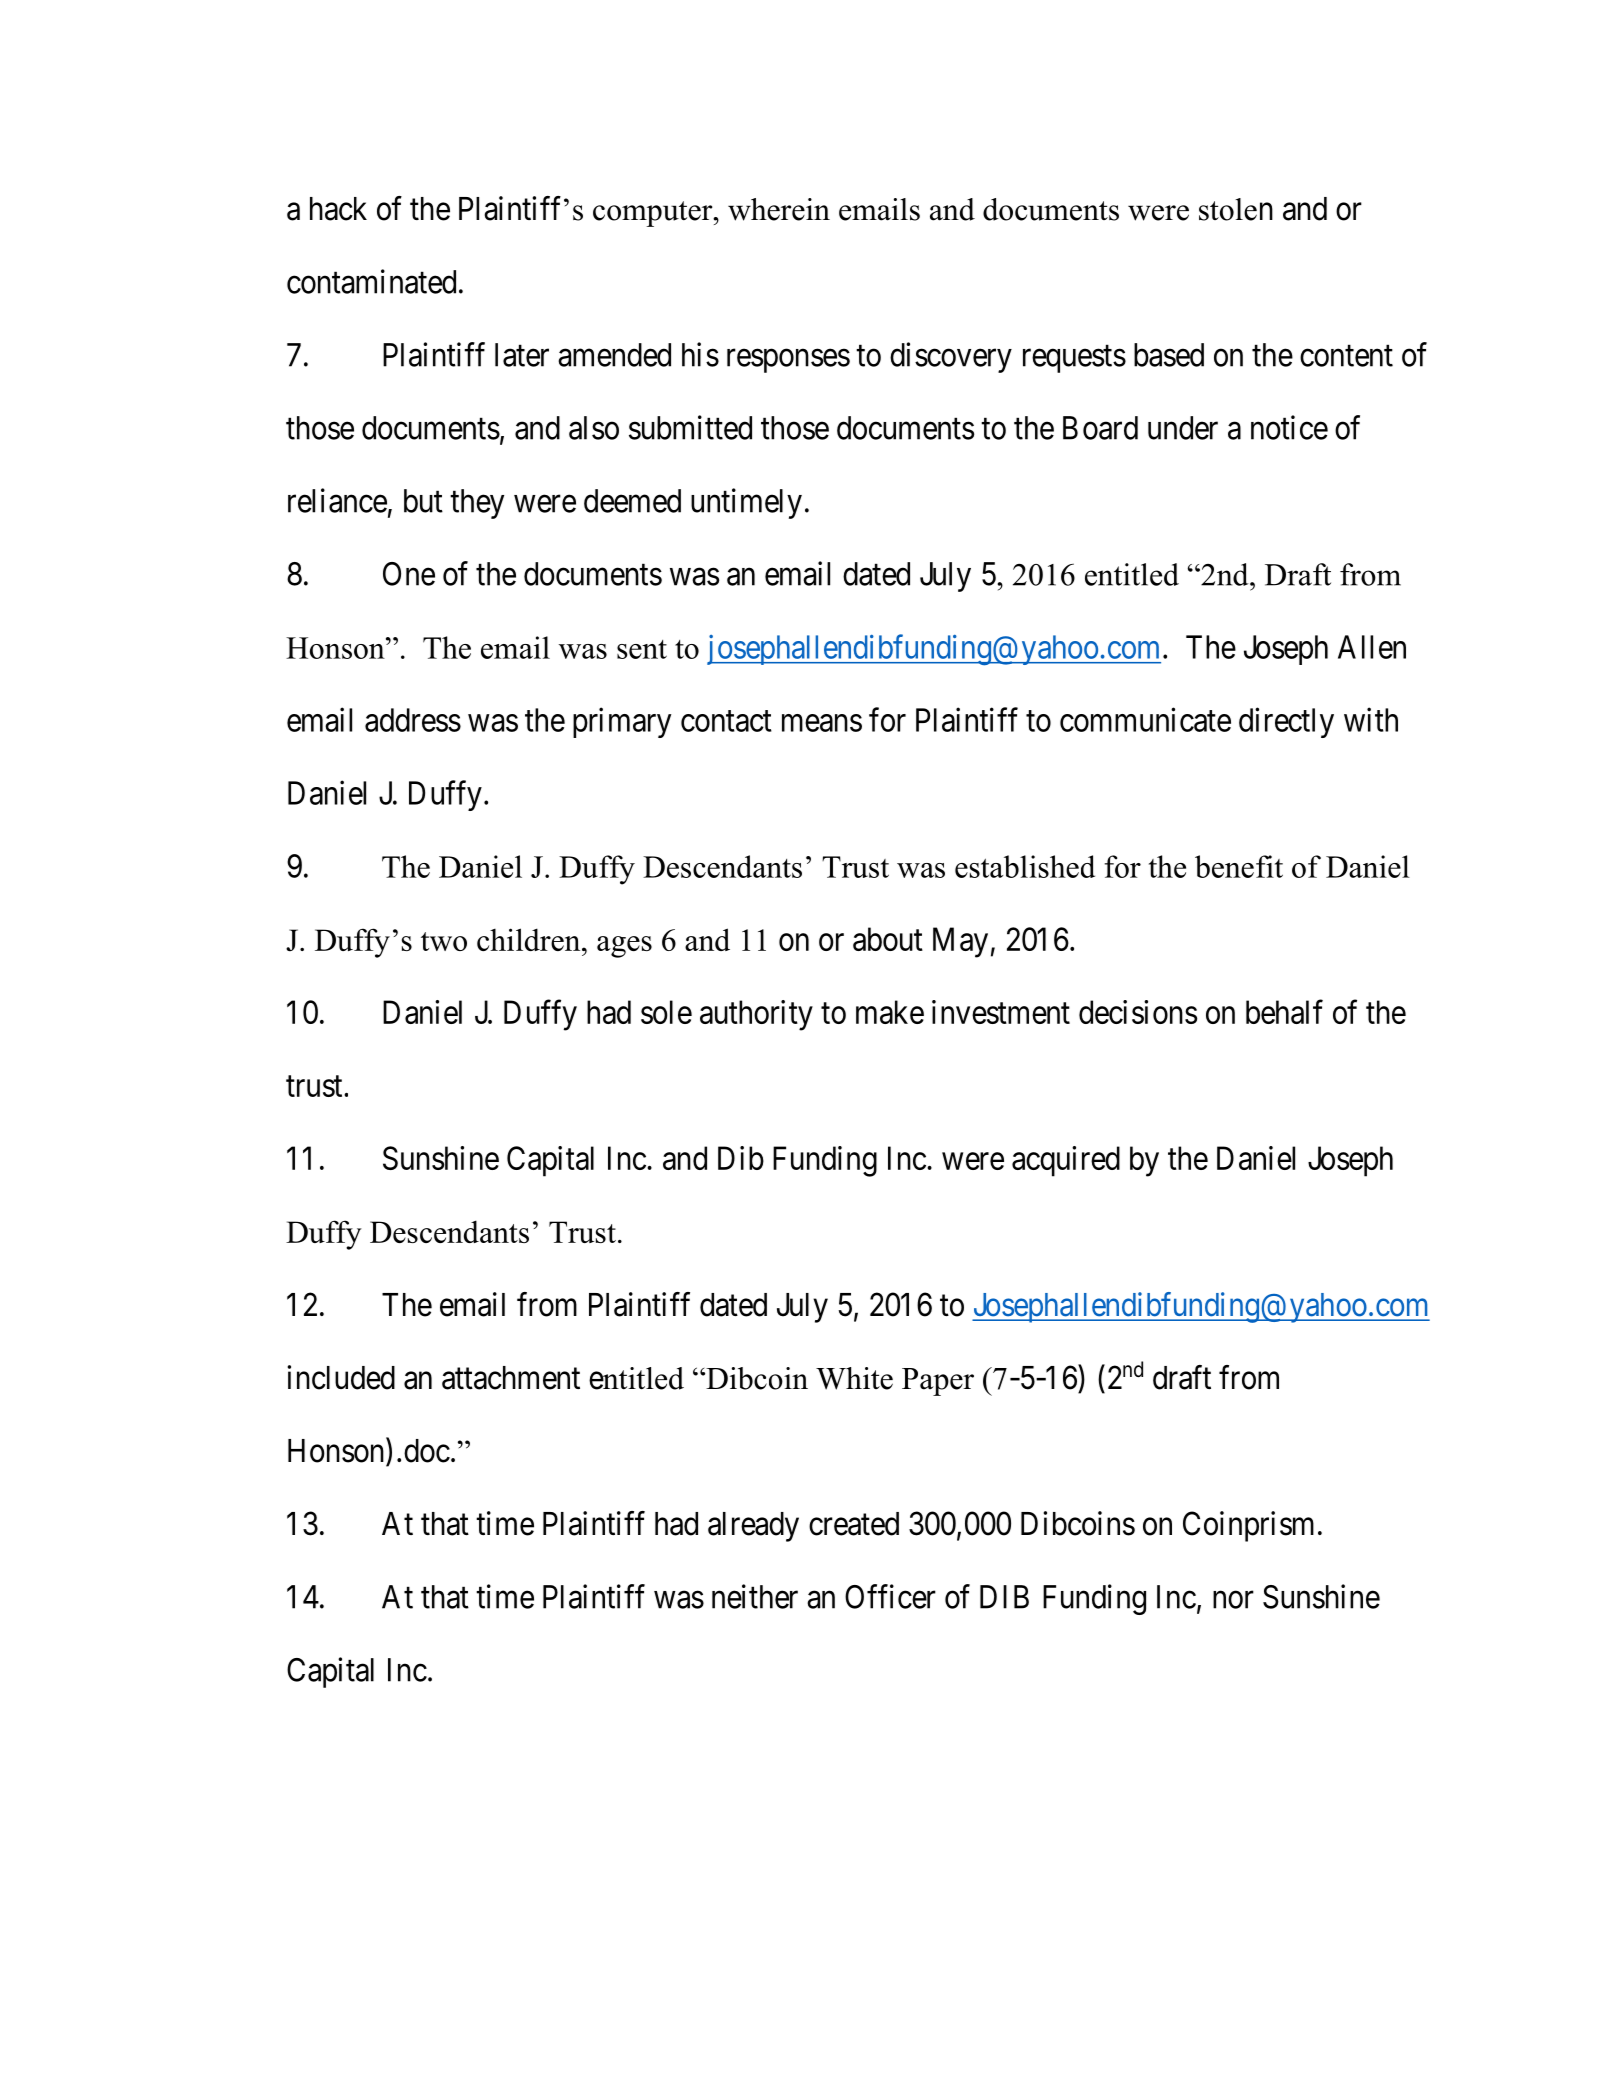 The height and width of the image is (2096, 1620). I want to click on wherein, so click(779, 209).
